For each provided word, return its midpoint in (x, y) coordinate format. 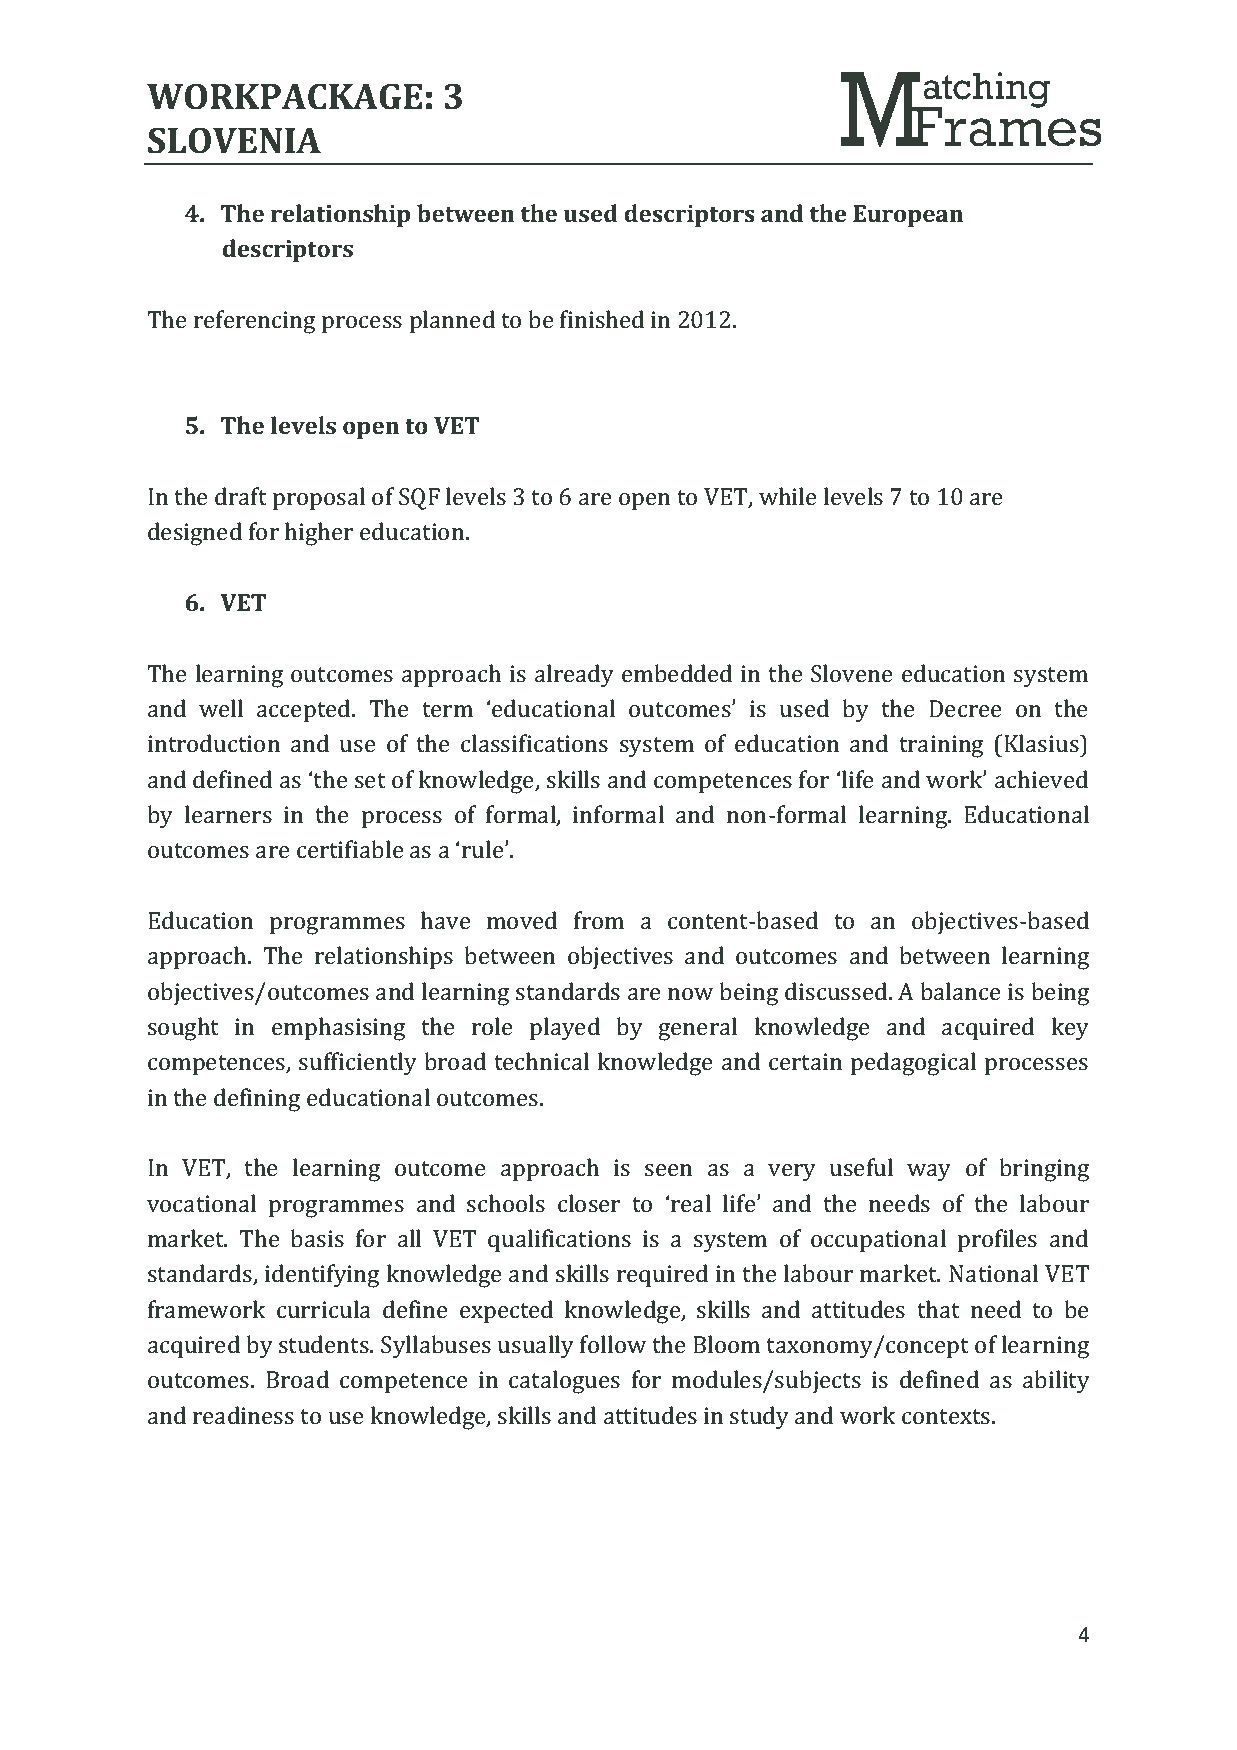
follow (613, 1344)
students (325, 1344)
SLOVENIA (234, 140)
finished (602, 319)
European (908, 216)
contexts (947, 1416)
